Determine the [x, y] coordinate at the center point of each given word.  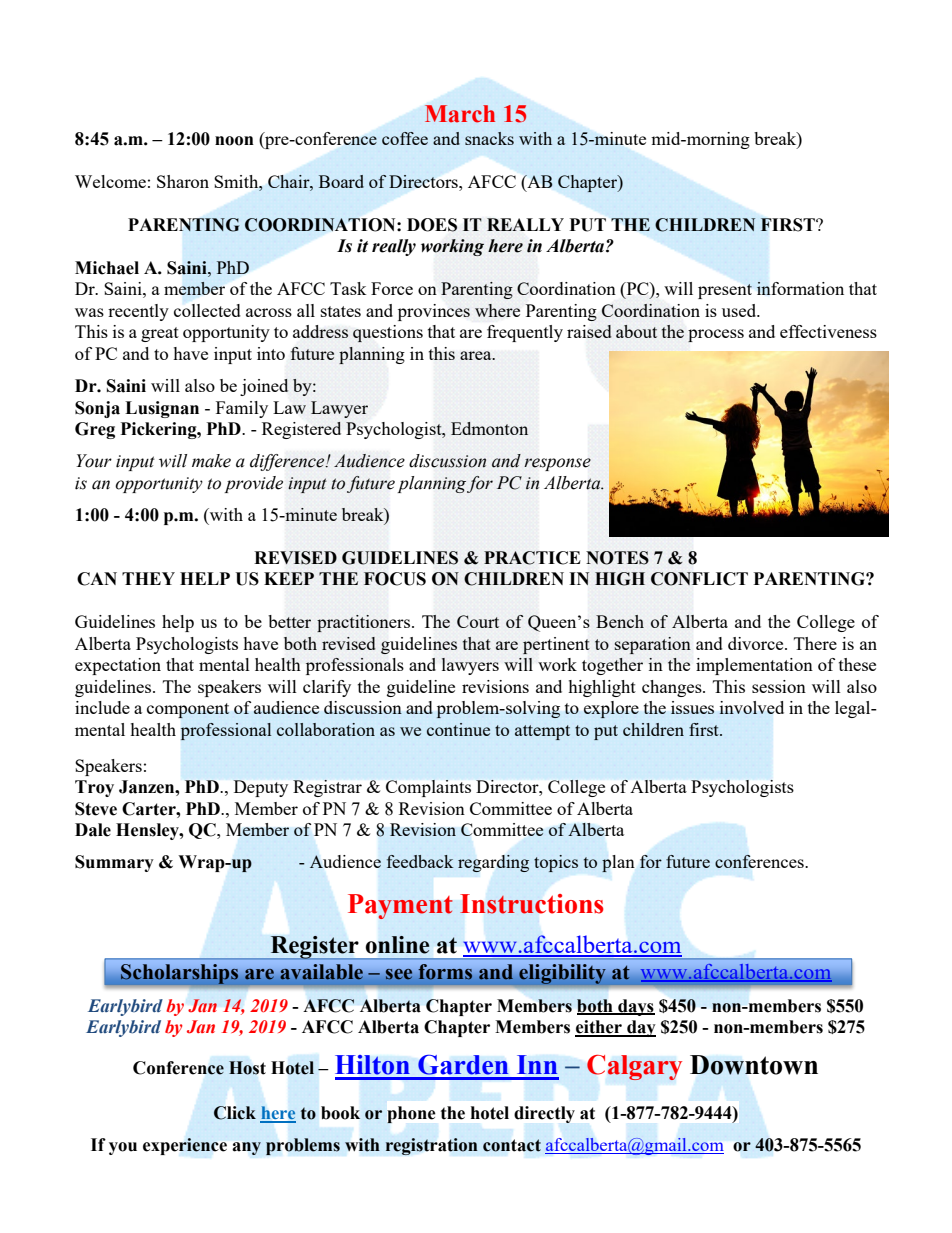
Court [478, 621]
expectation [118, 666]
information [800, 288]
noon [234, 141]
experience [185, 1146]
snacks [489, 138]
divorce [757, 643]
